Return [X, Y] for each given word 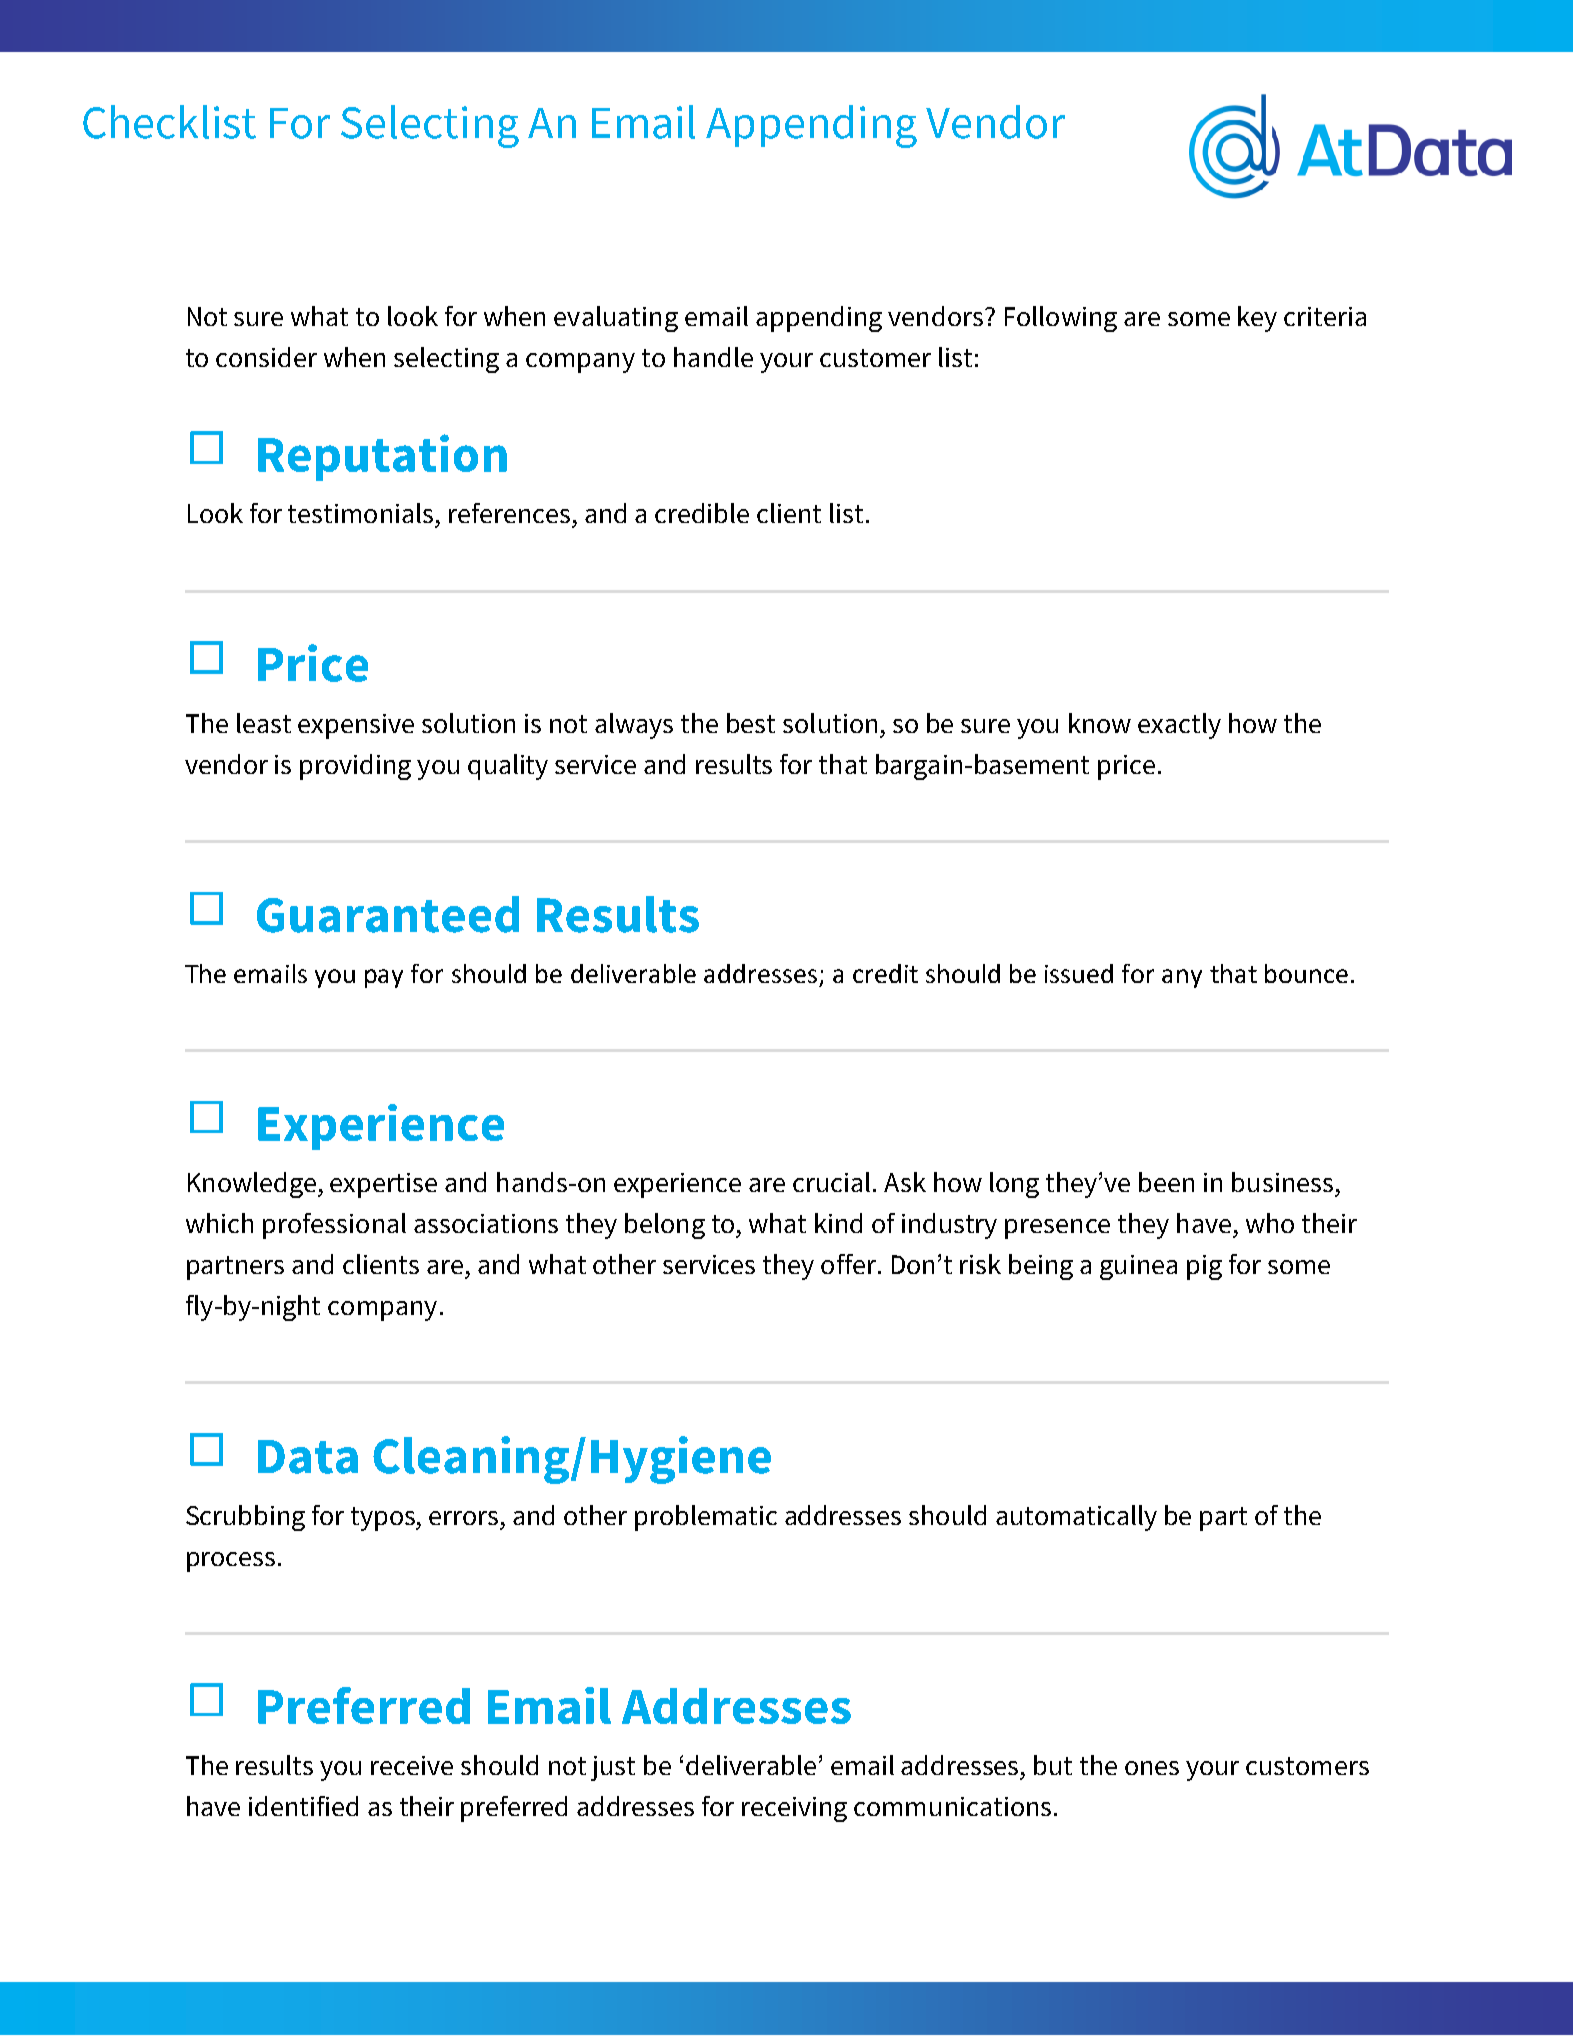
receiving [794, 1809]
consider [266, 357]
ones [1152, 1768]
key [1257, 319]
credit [885, 973]
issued [1079, 973]
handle [713, 357]
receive [412, 1765]
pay [384, 978]
